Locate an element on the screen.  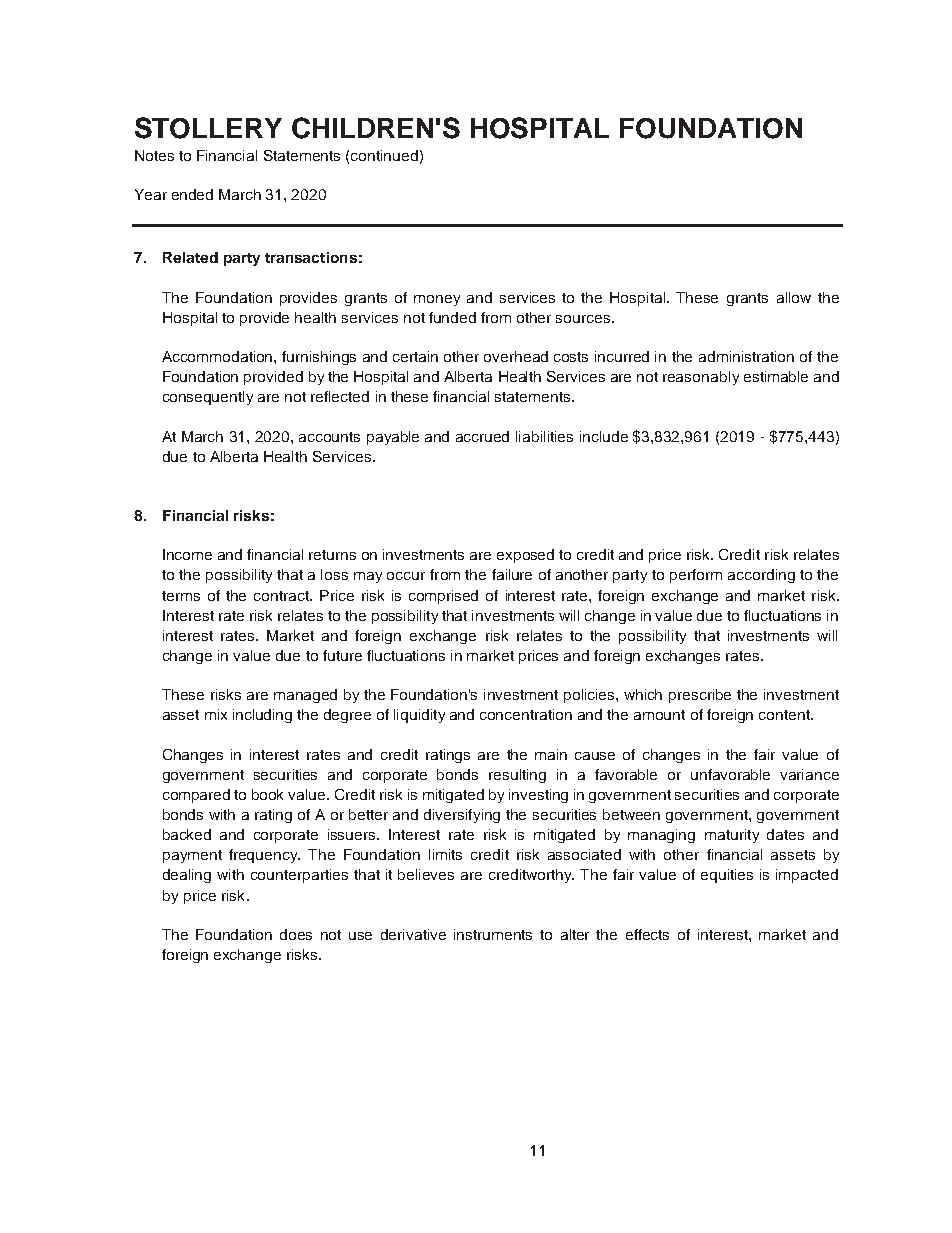
exposed is located at coordinates (525, 556).
